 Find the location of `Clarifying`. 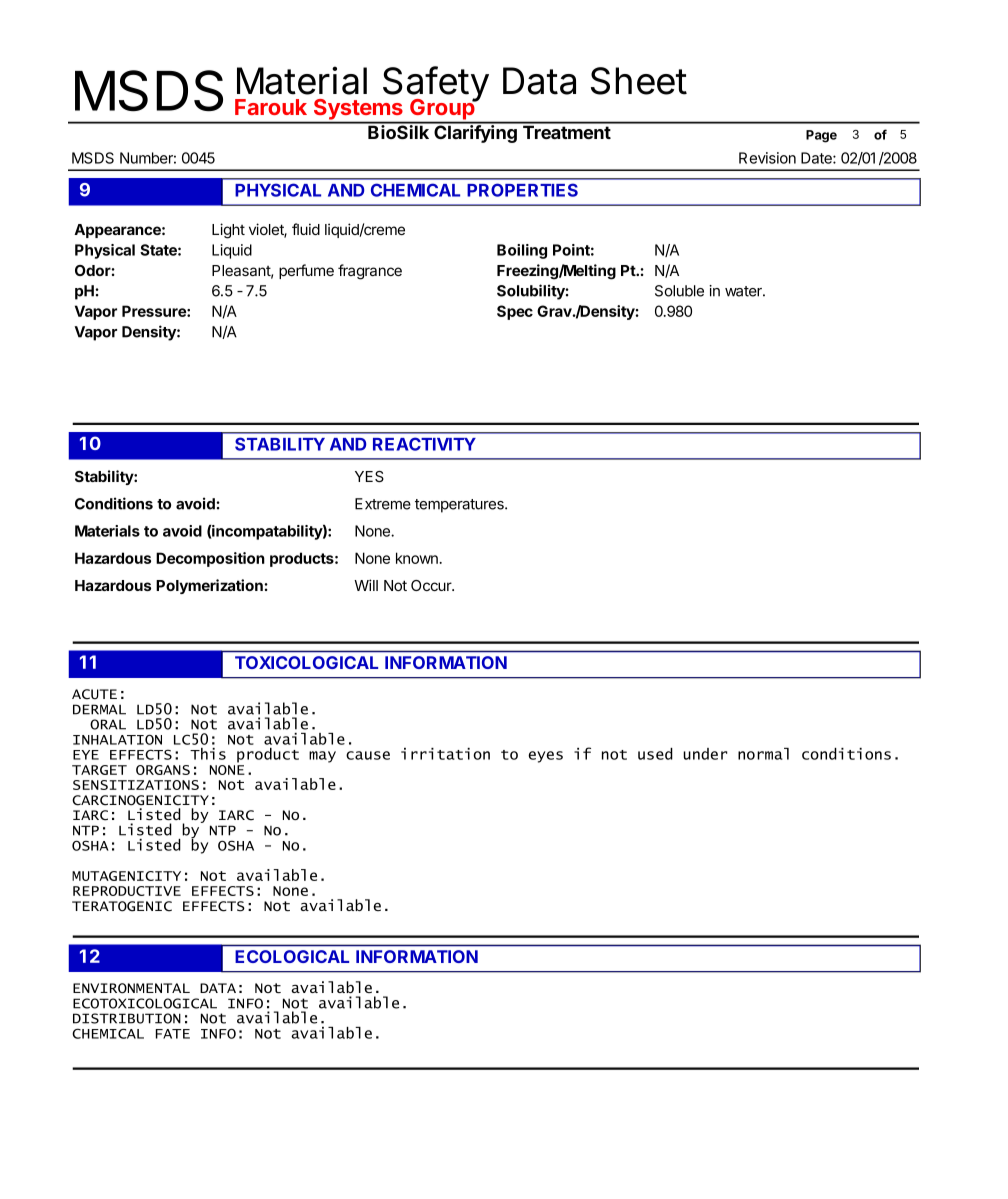

Clarifying is located at coordinates (475, 133).
